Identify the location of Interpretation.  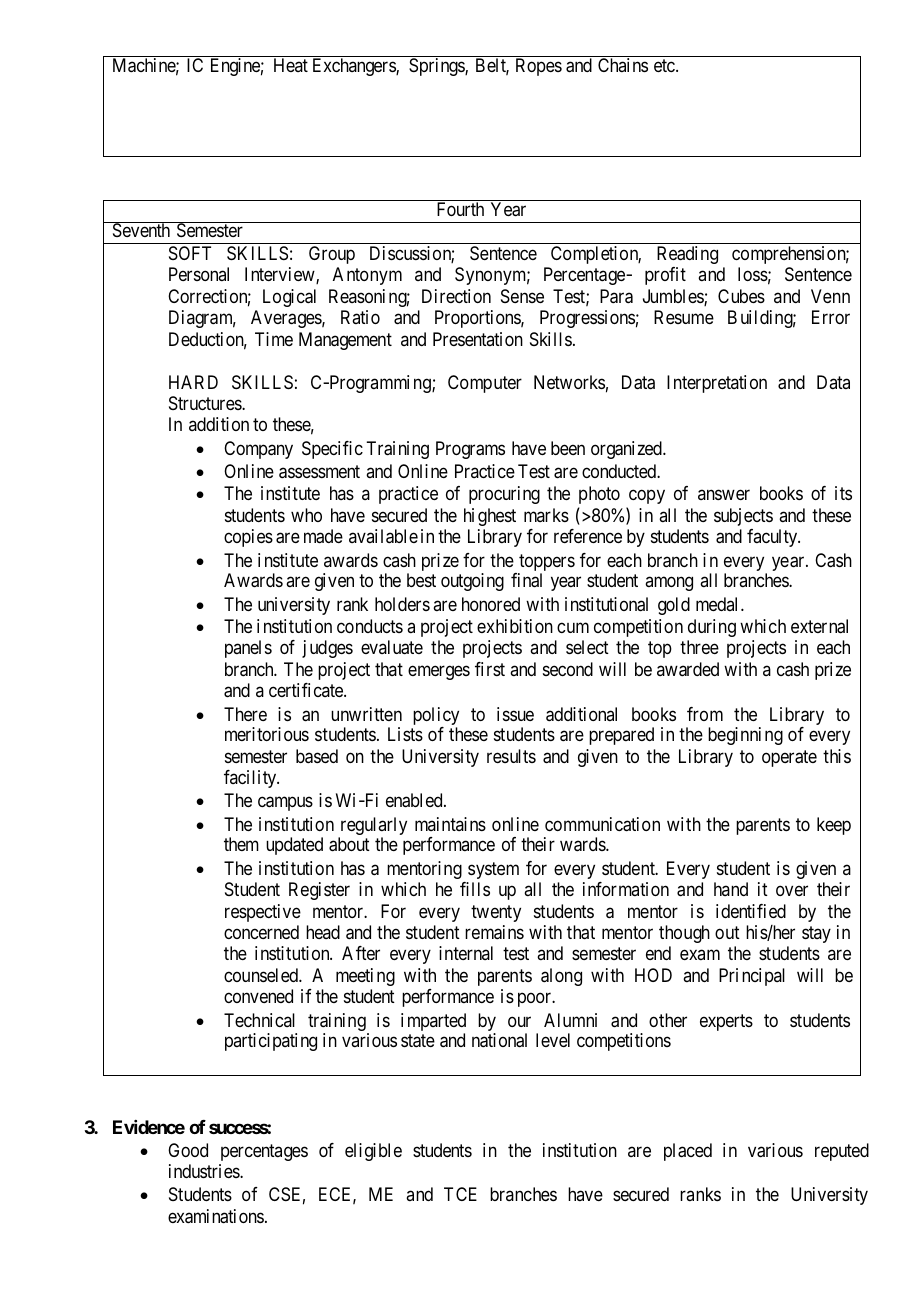
(717, 384).
